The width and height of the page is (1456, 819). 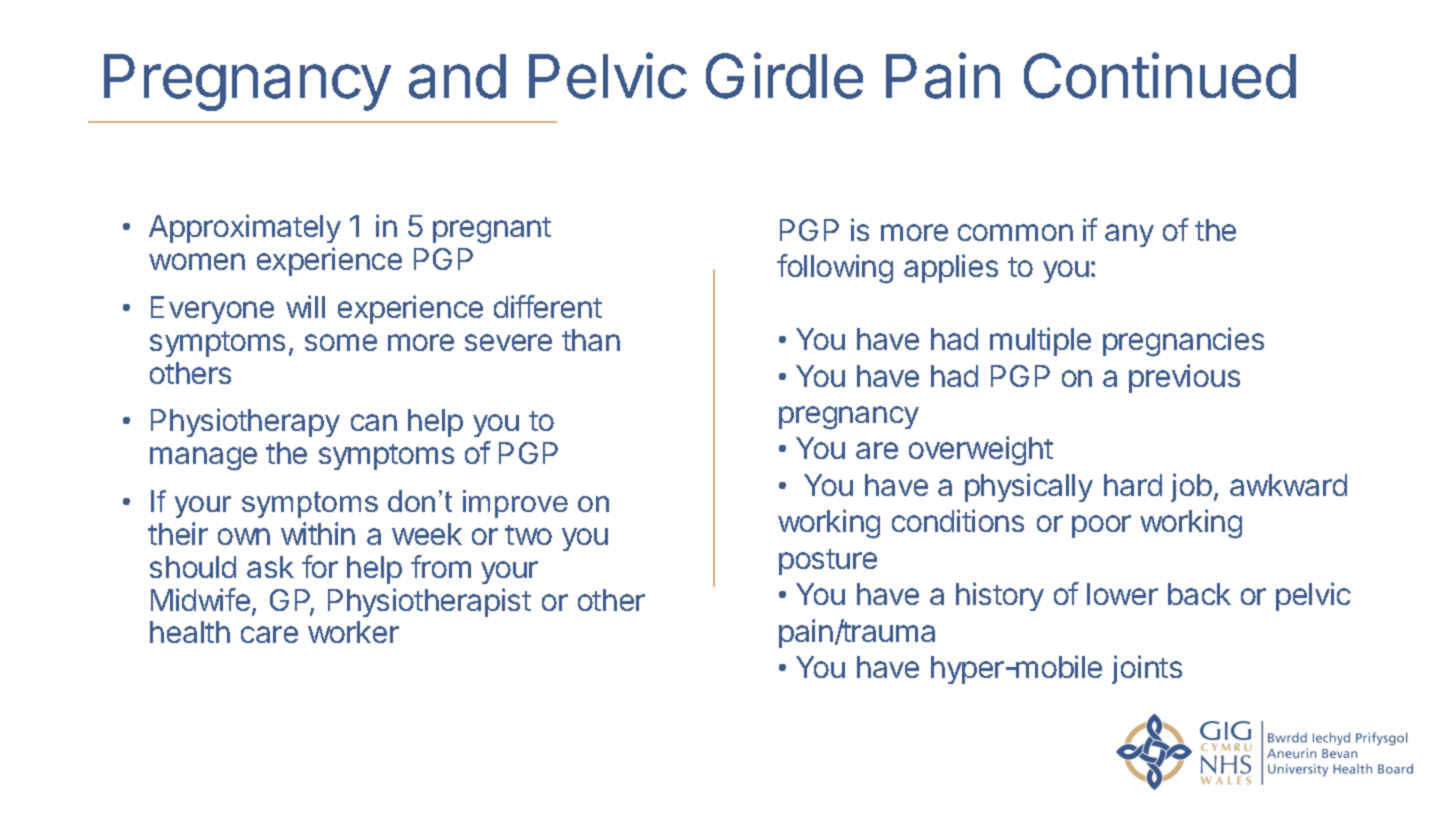 I want to click on will, so click(x=305, y=306).
